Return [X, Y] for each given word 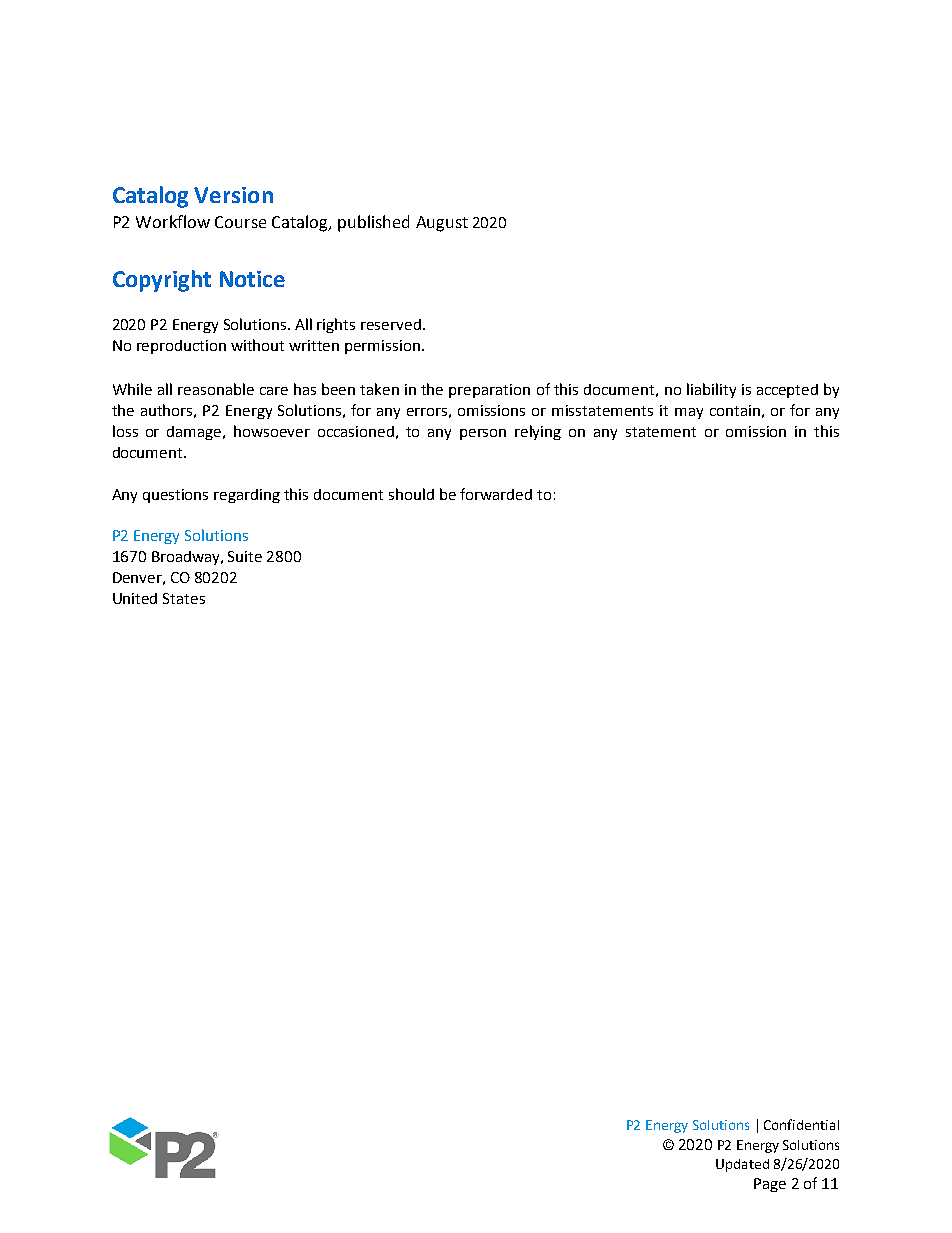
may [689, 413]
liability [711, 390]
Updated [742, 1165]
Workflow [173, 221]
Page [770, 1185]
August [442, 224]
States [184, 598]
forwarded [496, 494]
